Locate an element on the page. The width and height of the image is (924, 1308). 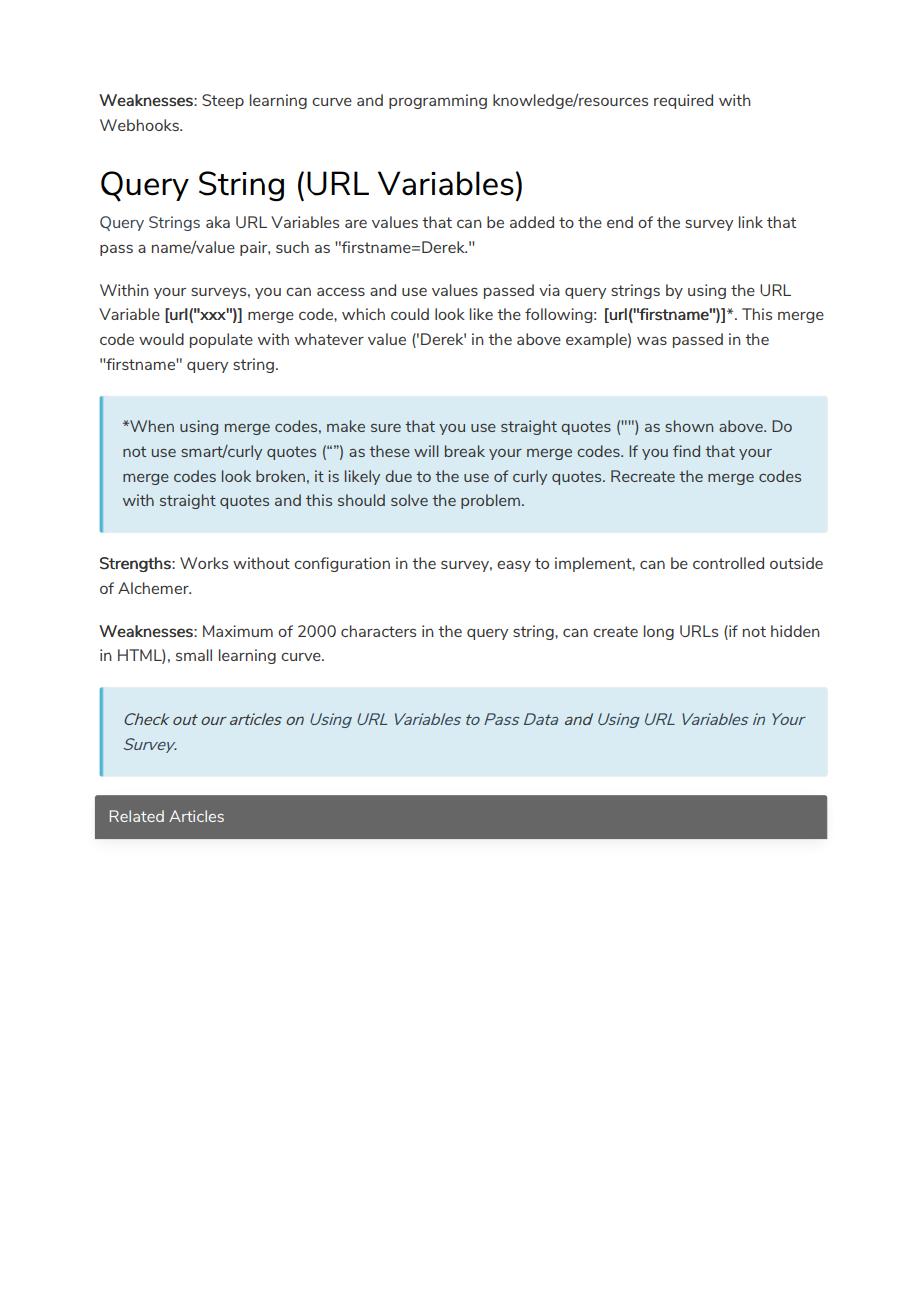
Steep is located at coordinates (223, 101).
